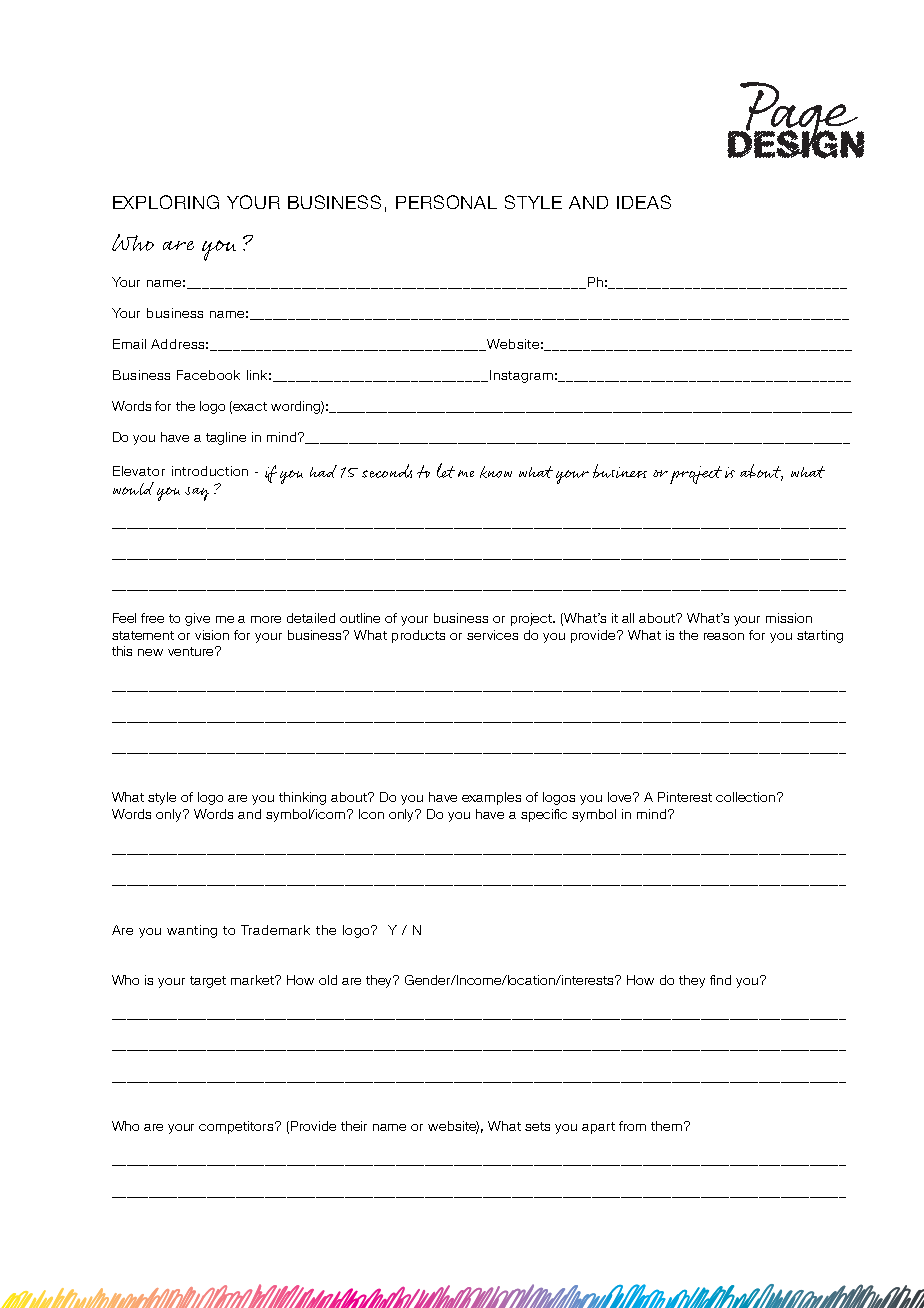  I want to click on thinking, so click(302, 798).
